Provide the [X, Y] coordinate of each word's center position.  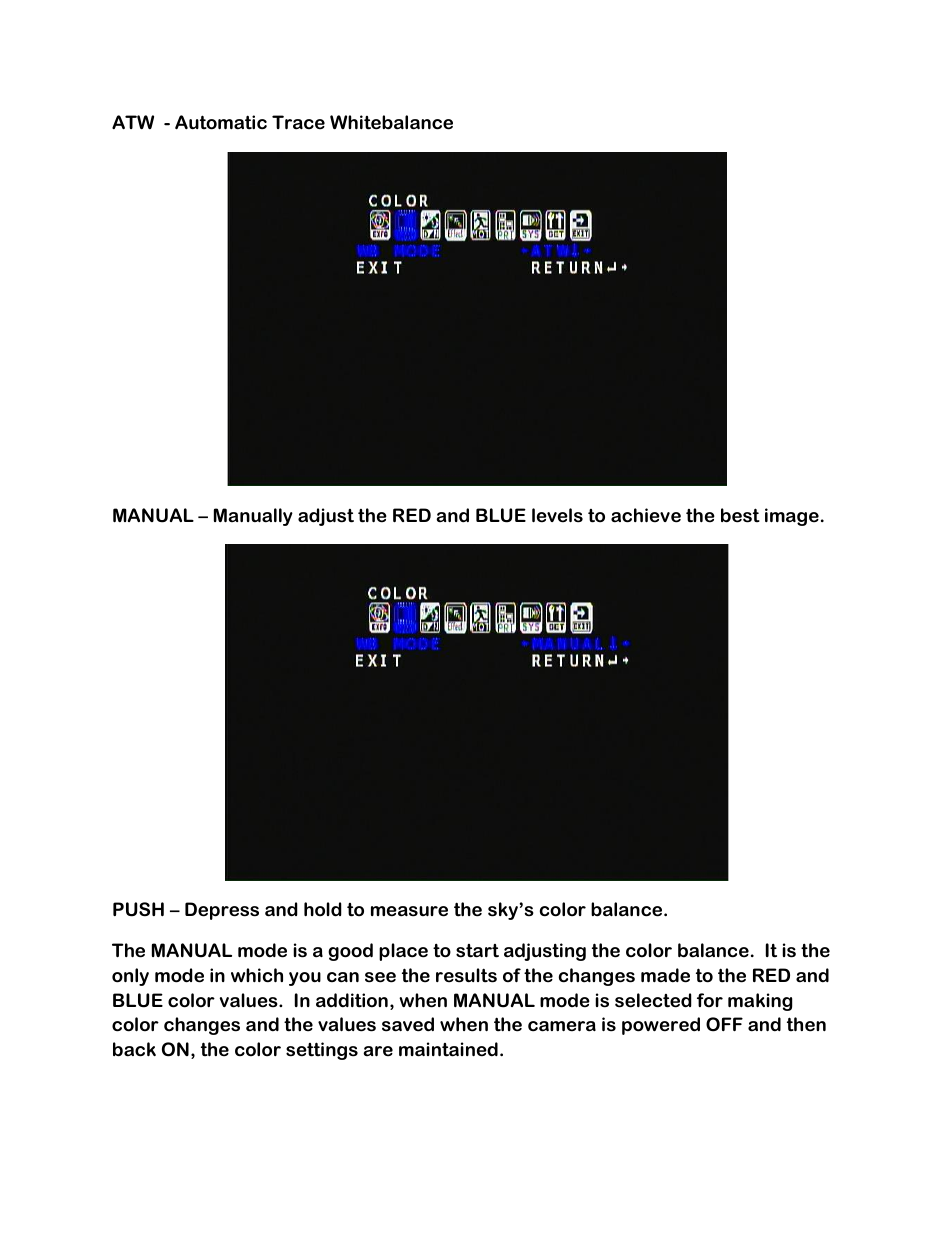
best [740, 515]
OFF [724, 1024]
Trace [298, 122]
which [257, 975]
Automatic [221, 122]
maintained [448, 1049]
